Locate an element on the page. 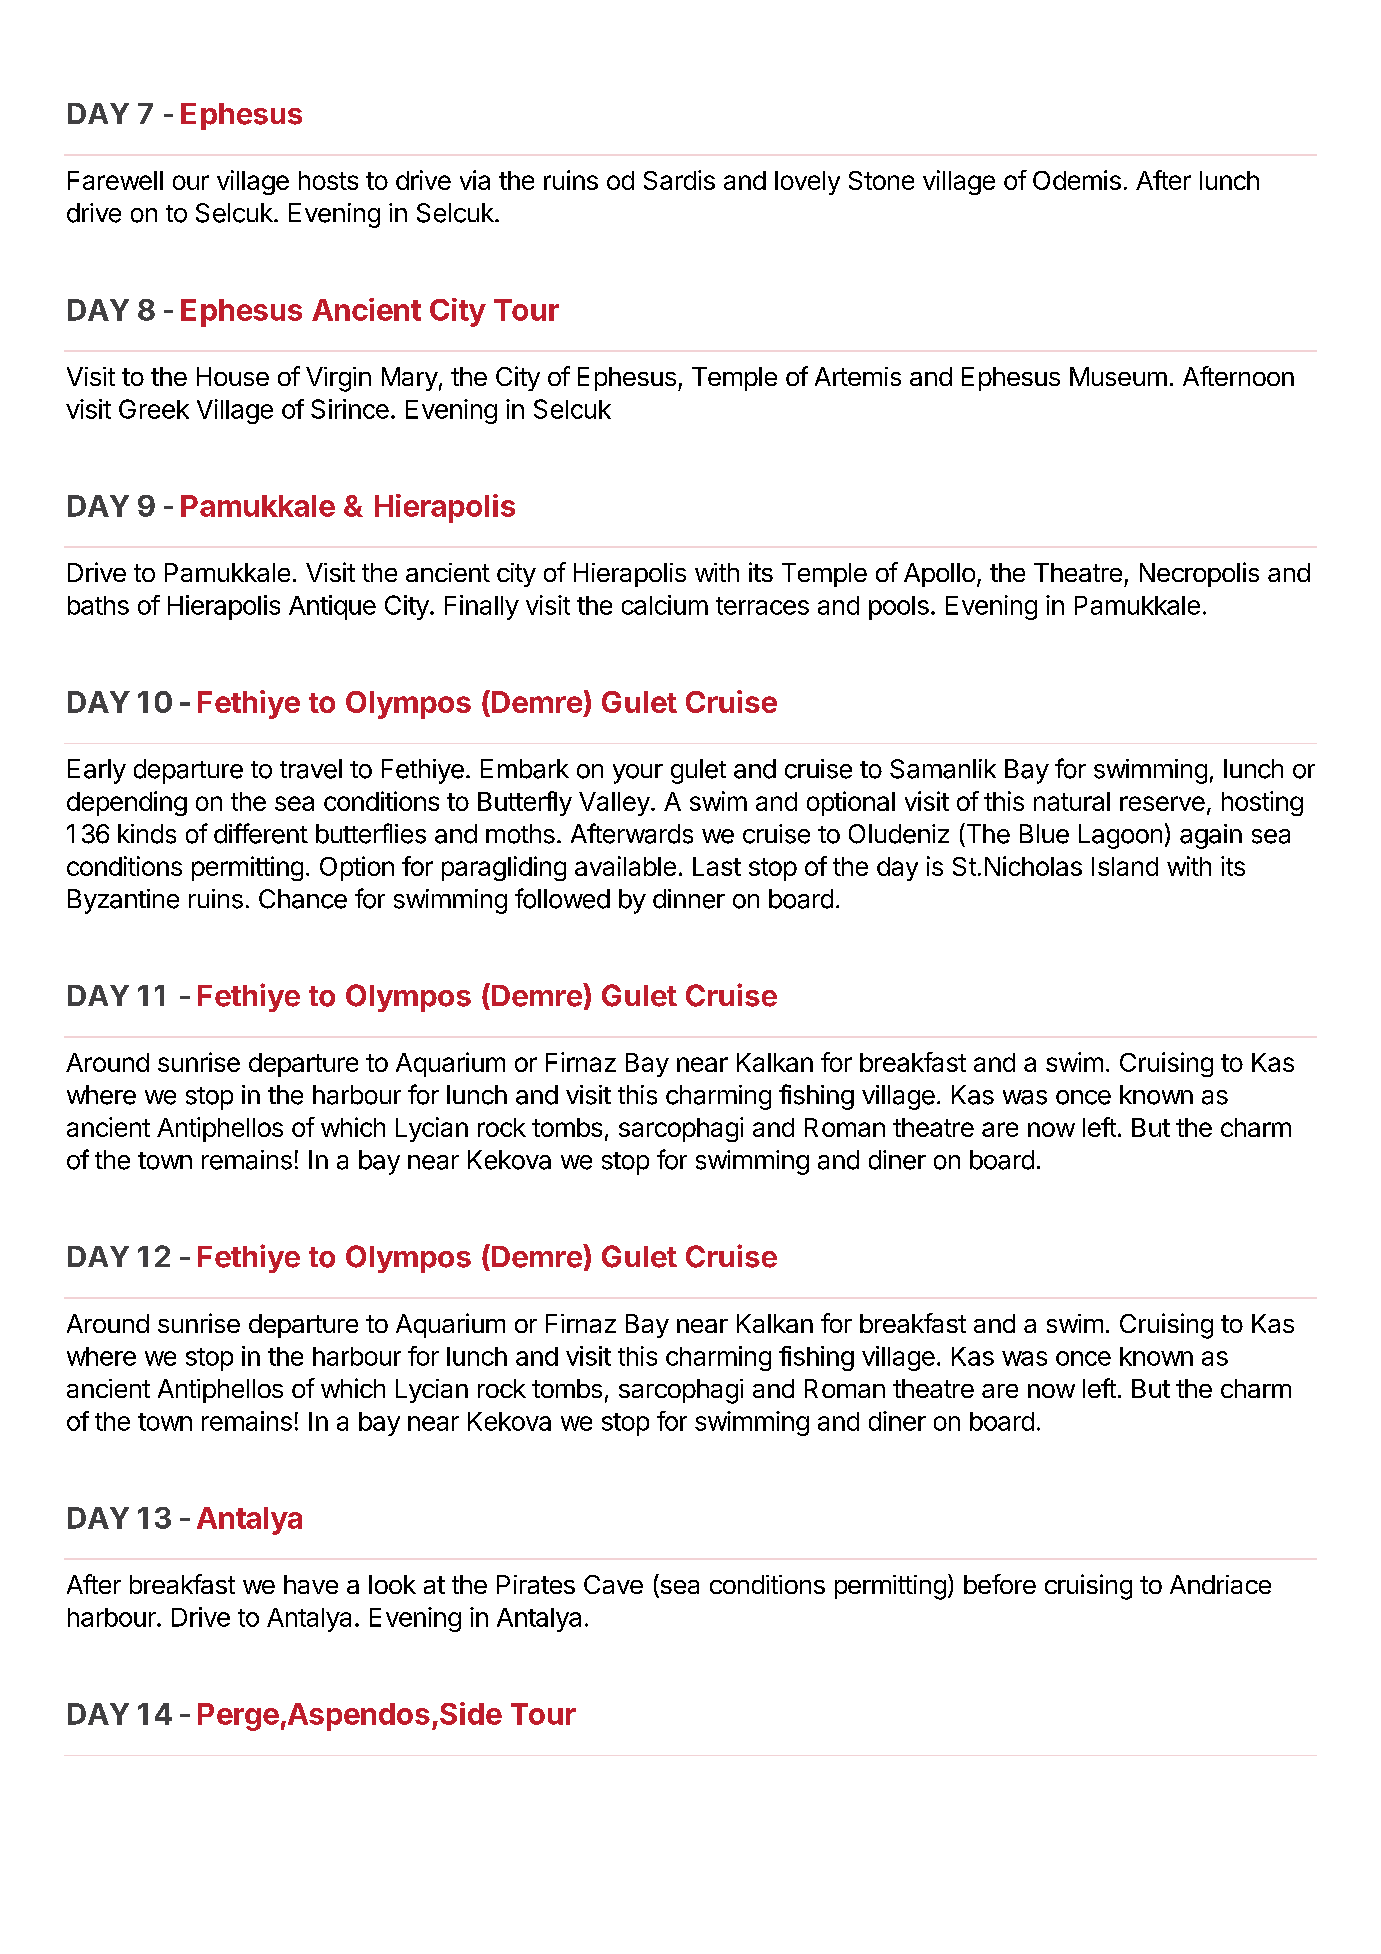 Image resolution: width=1381 pixels, height=1954 pixels. Stone is located at coordinates (881, 180).
